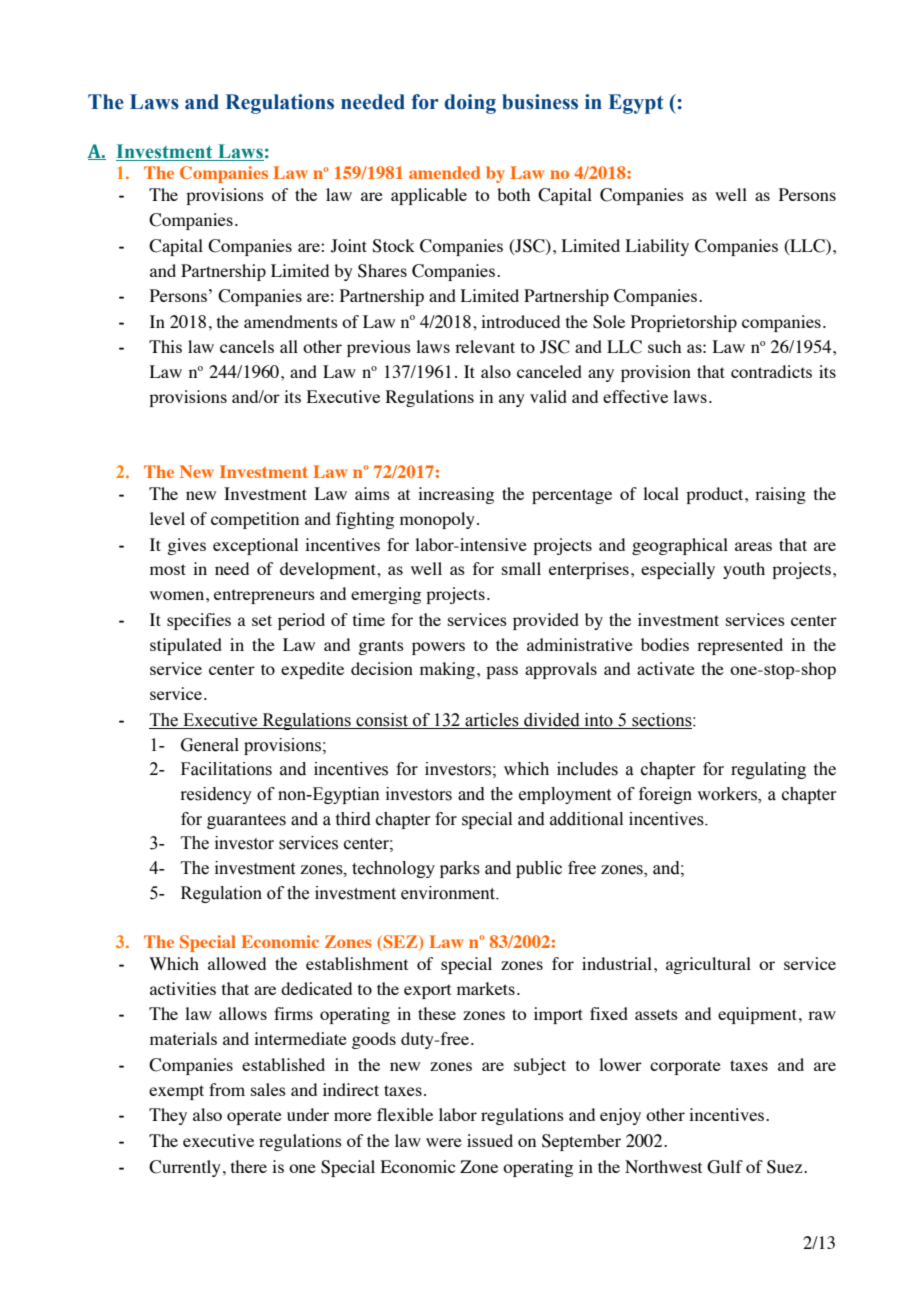 The image size is (924, 1308). I want to click on cancels, so click(247, 346).
